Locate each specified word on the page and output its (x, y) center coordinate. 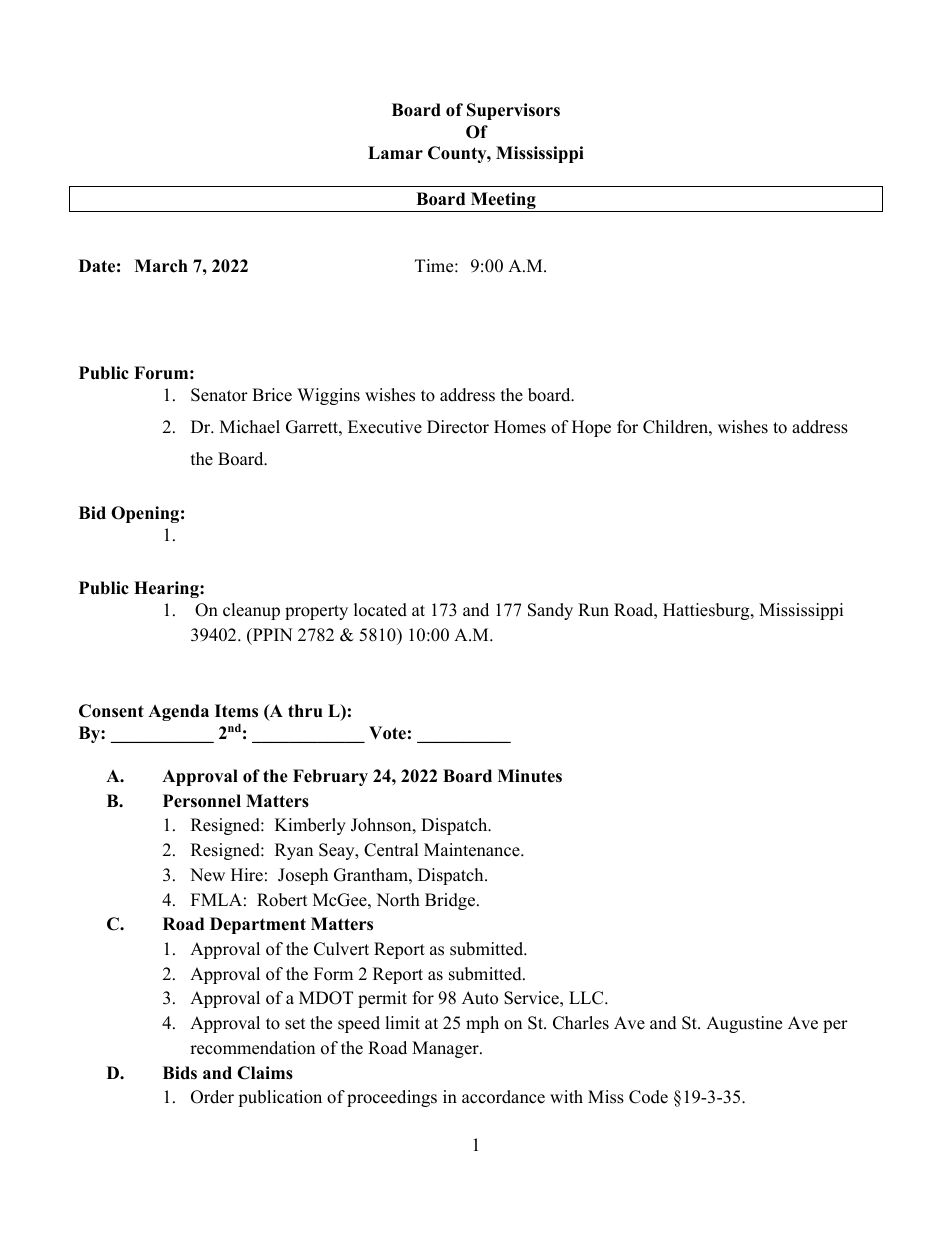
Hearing (167, 589)
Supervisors (513, 111)
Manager (446, 1049)
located (380, 610)
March (161, 266)
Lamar (395, 152)
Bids (180, 1073)
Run (593, 610)
